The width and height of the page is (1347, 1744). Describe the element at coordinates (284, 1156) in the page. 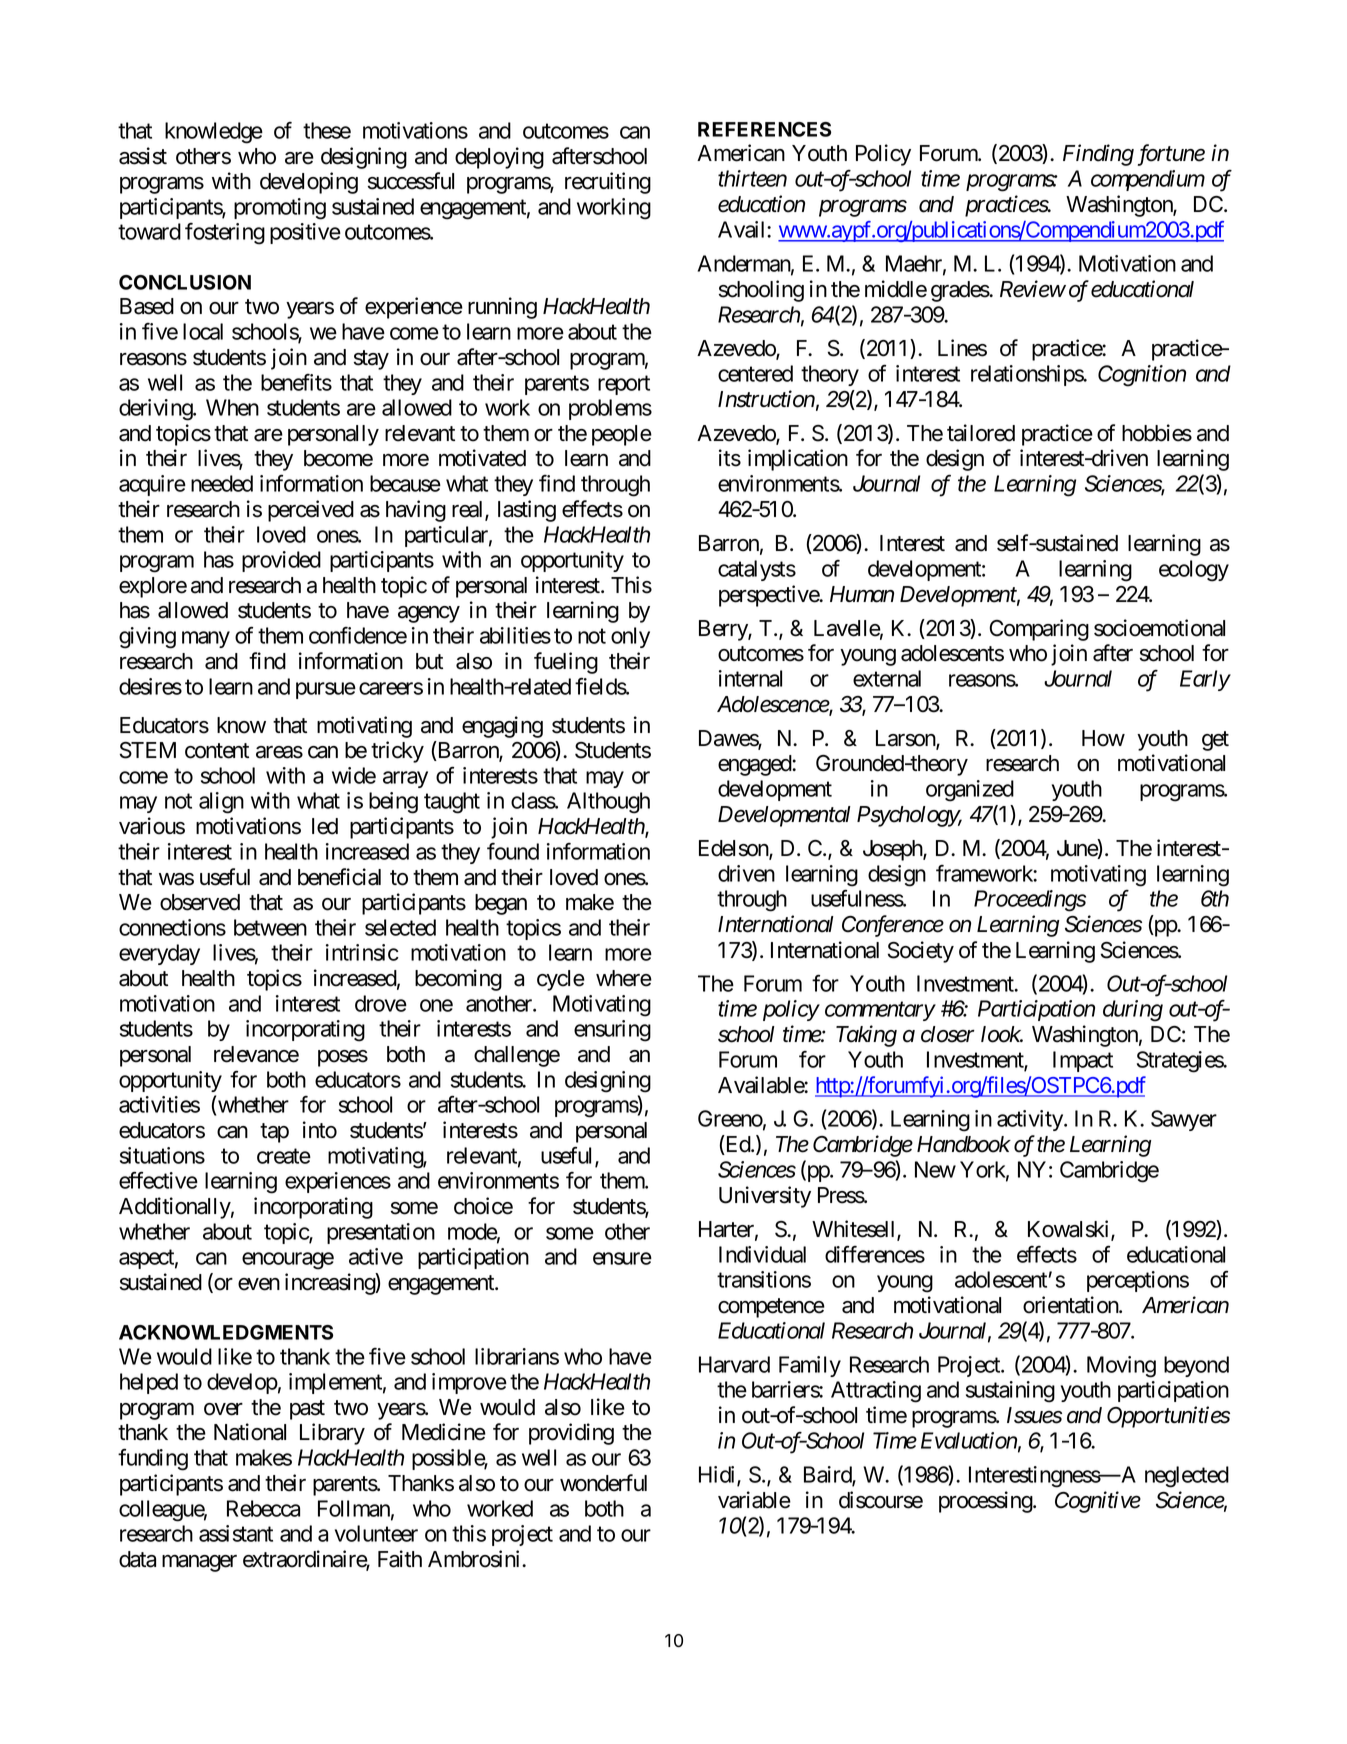

I see `create` at that location.
